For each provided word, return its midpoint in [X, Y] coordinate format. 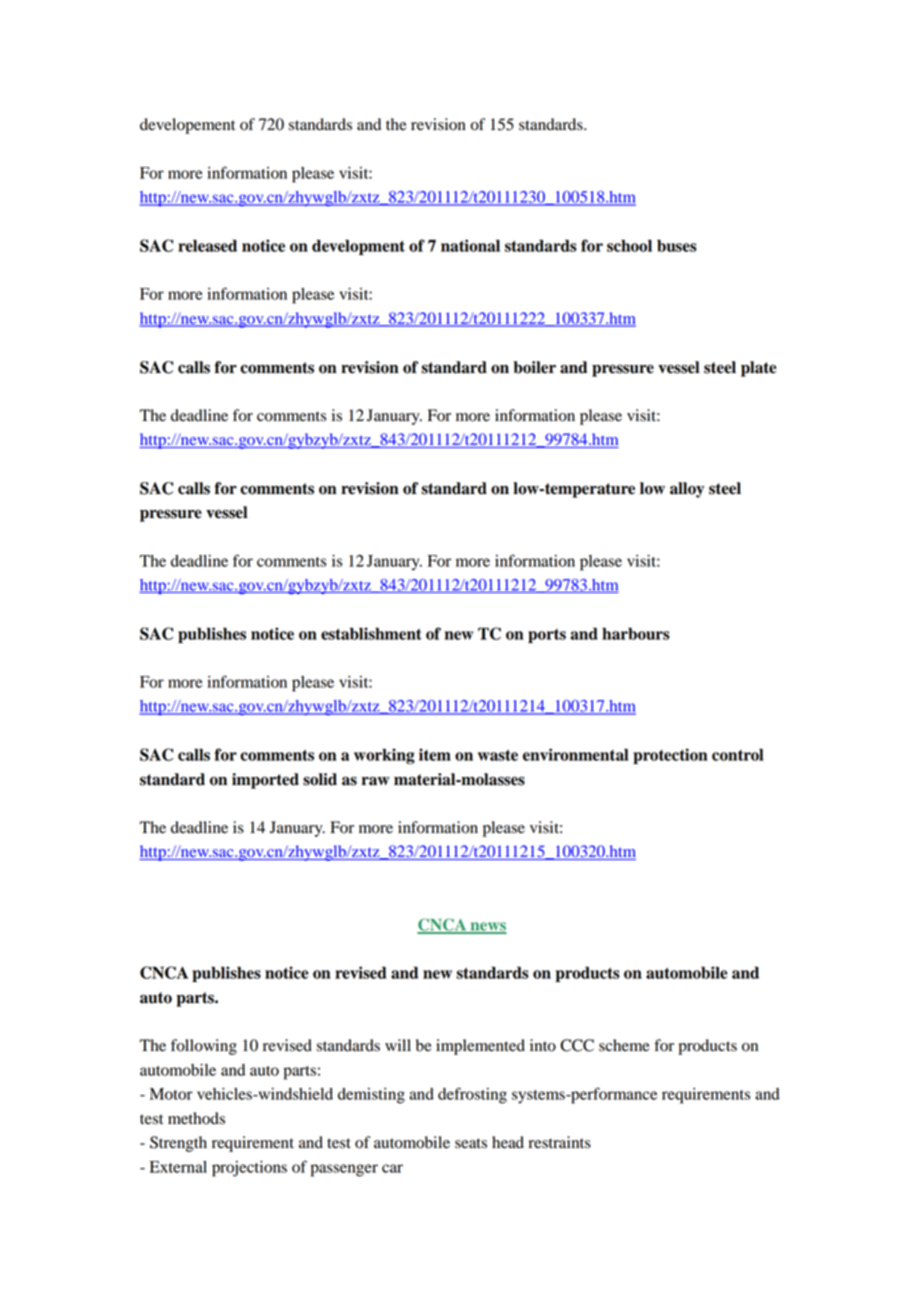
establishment [371, 633]
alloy [687, 490]
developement [187, 126]
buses [677, 246]
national [470, 245]
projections [249, 1169]
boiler [534, 367]
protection [670, 756]
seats [471, 1143]
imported [265, 781]
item [435, 754]
